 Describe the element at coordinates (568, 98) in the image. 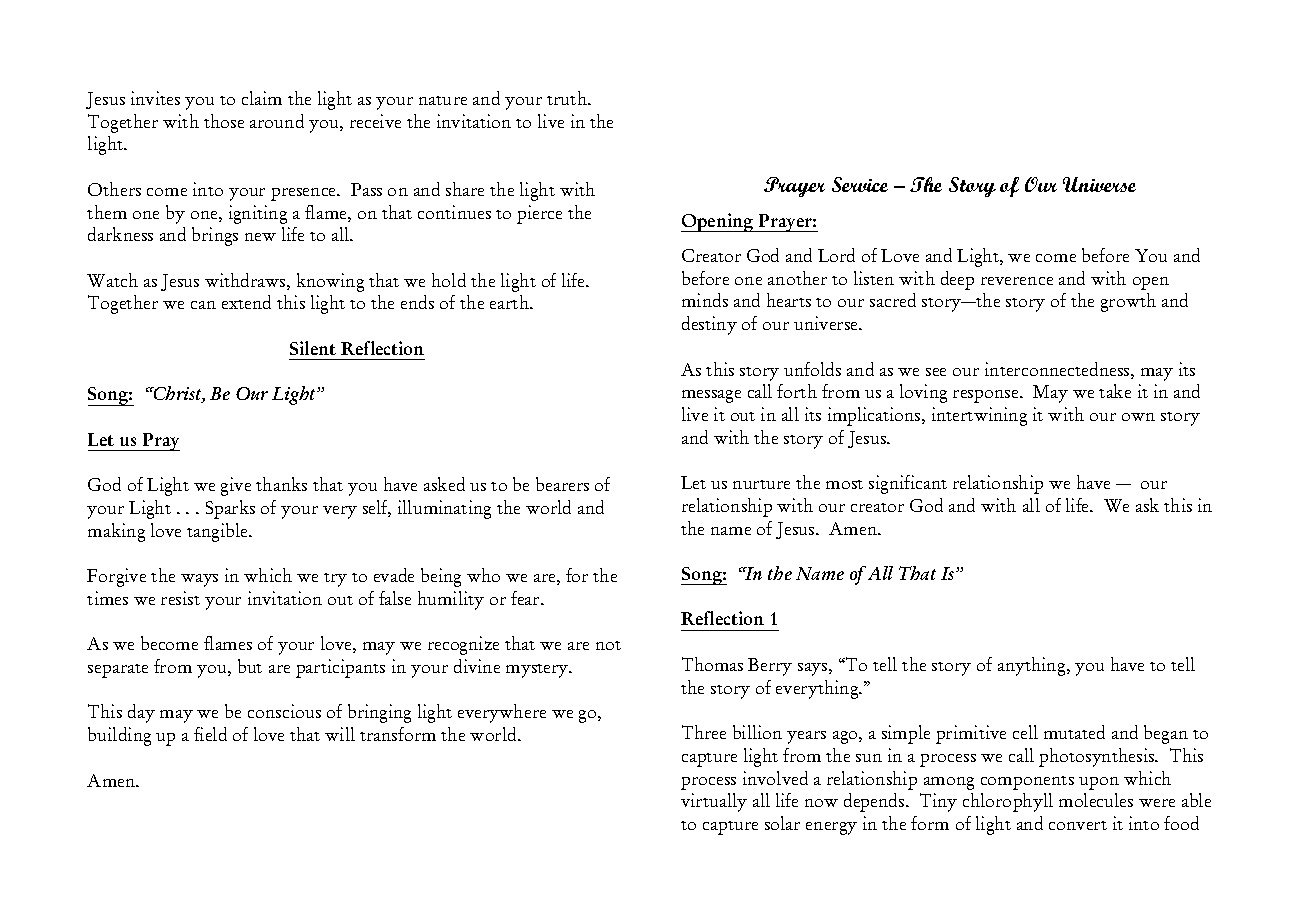

I see `truth` at that location.
